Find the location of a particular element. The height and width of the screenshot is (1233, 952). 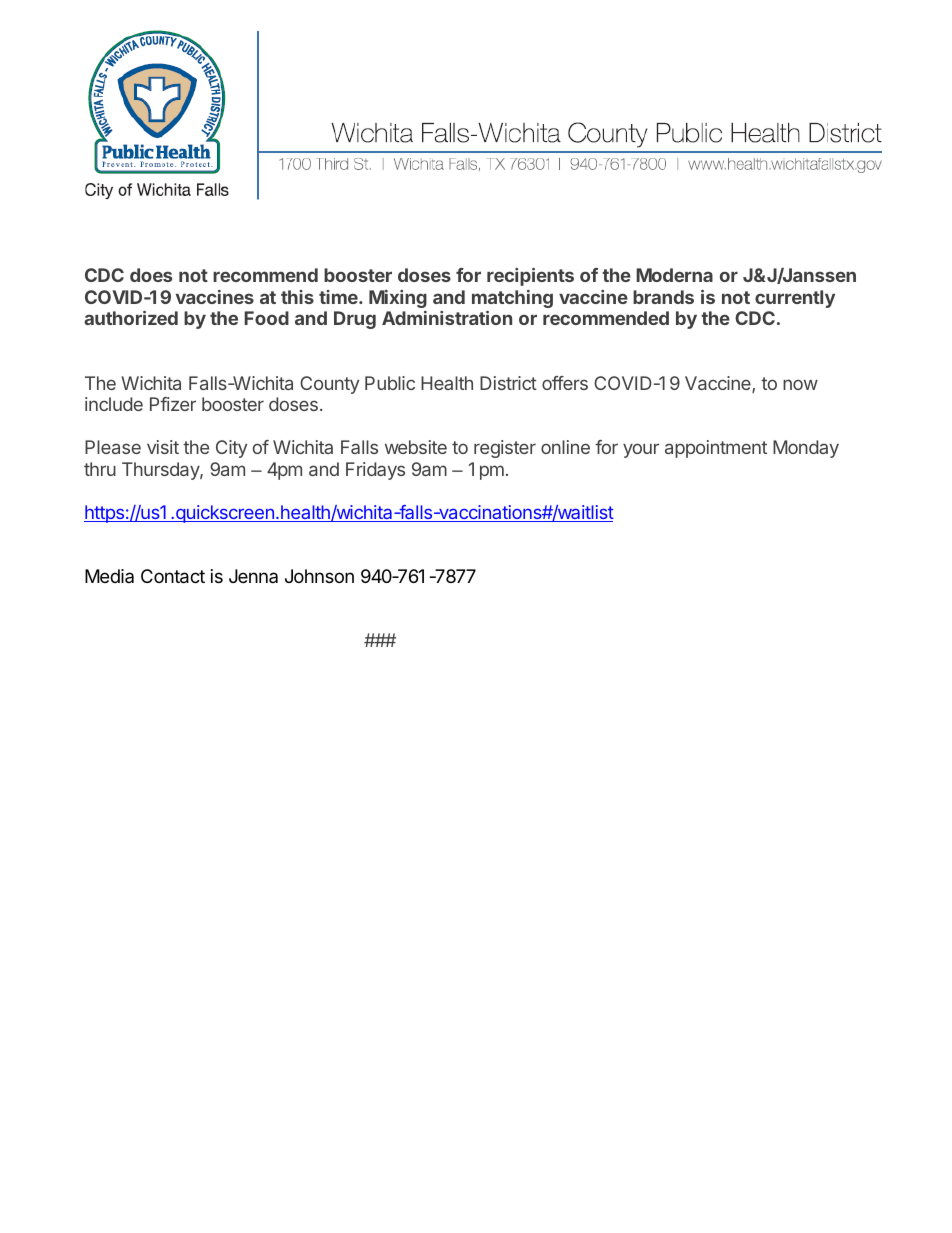

Contact is located at coordinates (173, 576).
